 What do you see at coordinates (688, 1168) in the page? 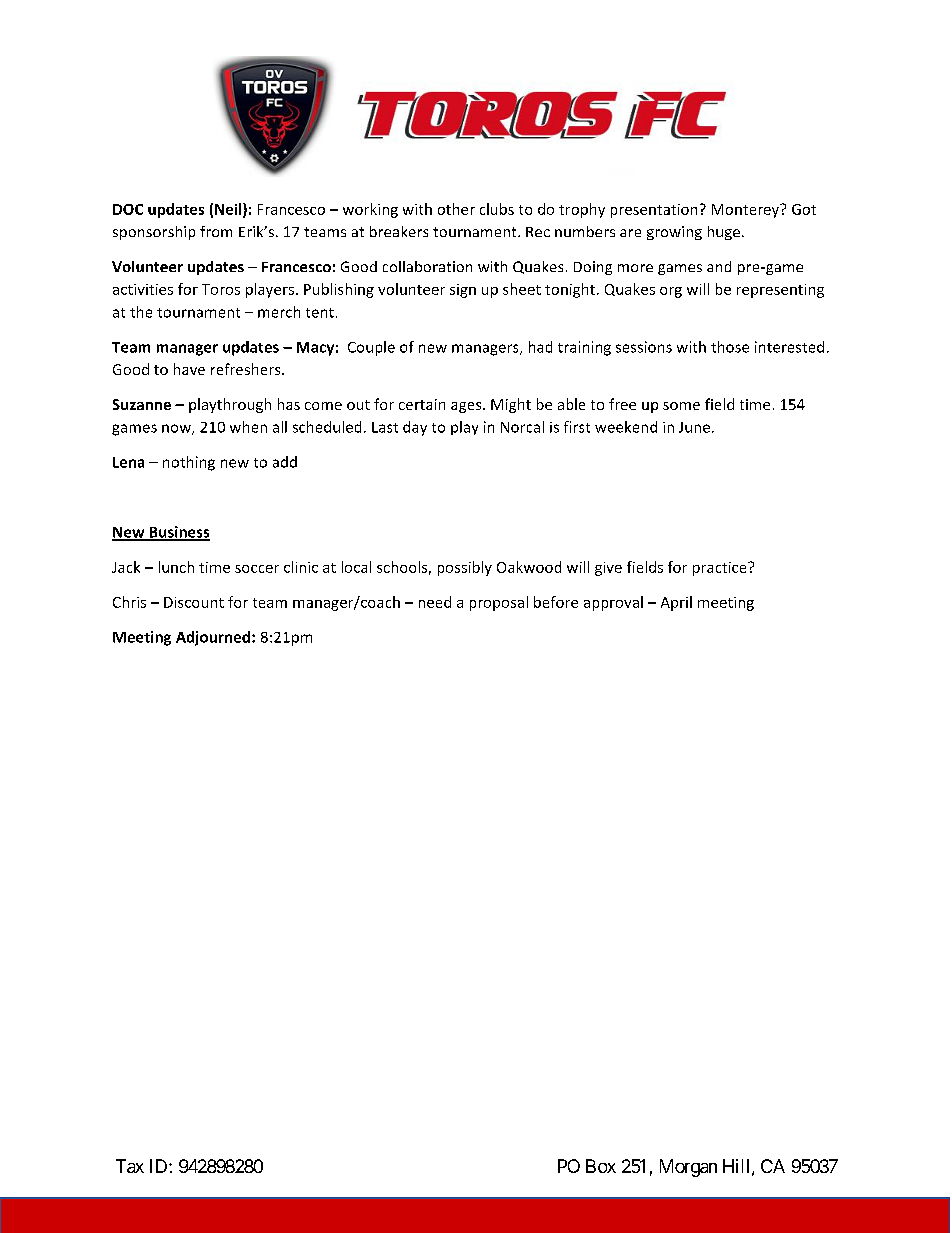
I see `Morgan` at bounding box center [688, 1168].
